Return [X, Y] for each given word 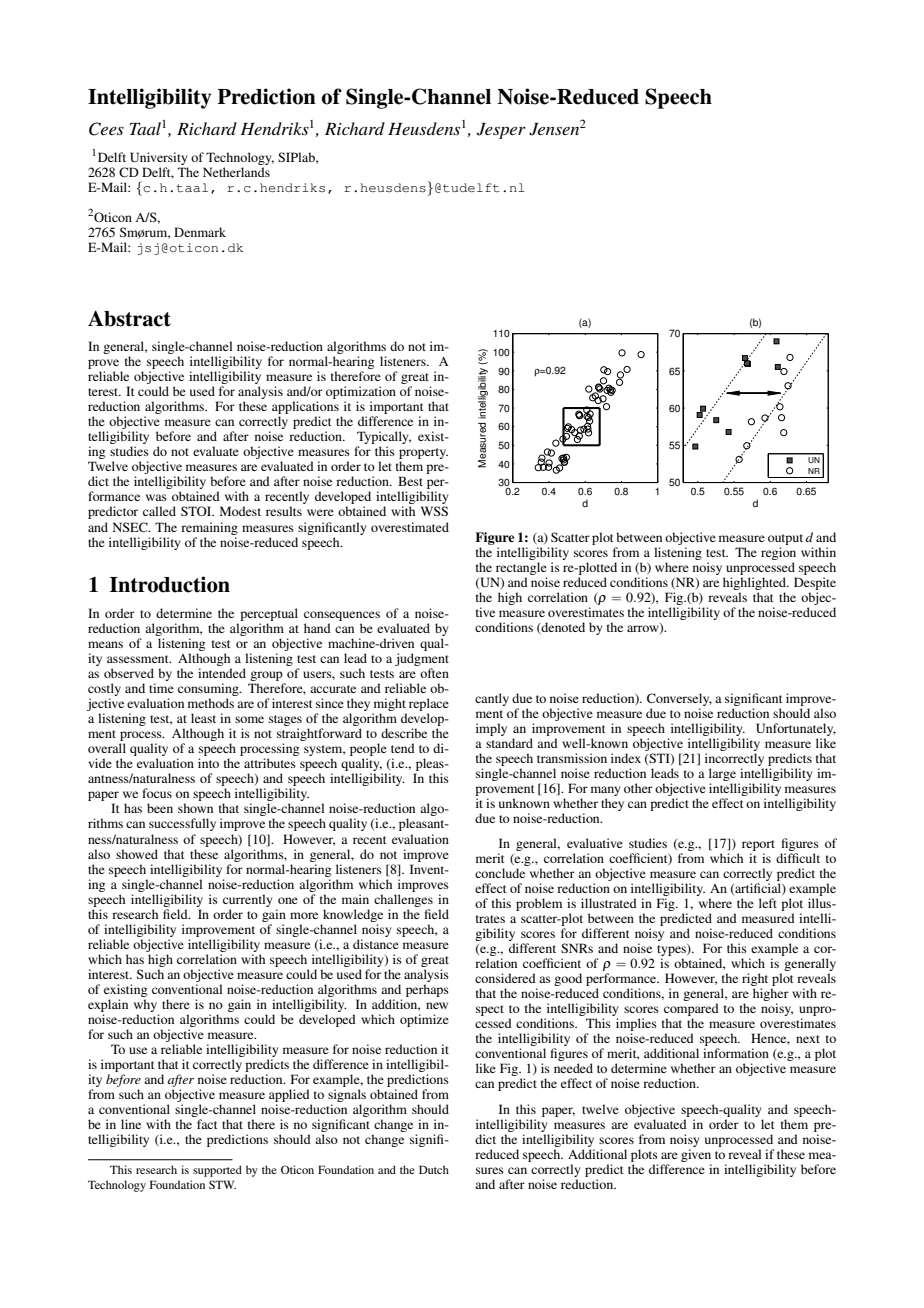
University [158, 158]
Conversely [679, 699]
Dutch [434, 1169]
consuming [209, 689]
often [434, 673]
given [696, 1157]
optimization [361, 394]
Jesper [501, 131]
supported [217, 1171]
